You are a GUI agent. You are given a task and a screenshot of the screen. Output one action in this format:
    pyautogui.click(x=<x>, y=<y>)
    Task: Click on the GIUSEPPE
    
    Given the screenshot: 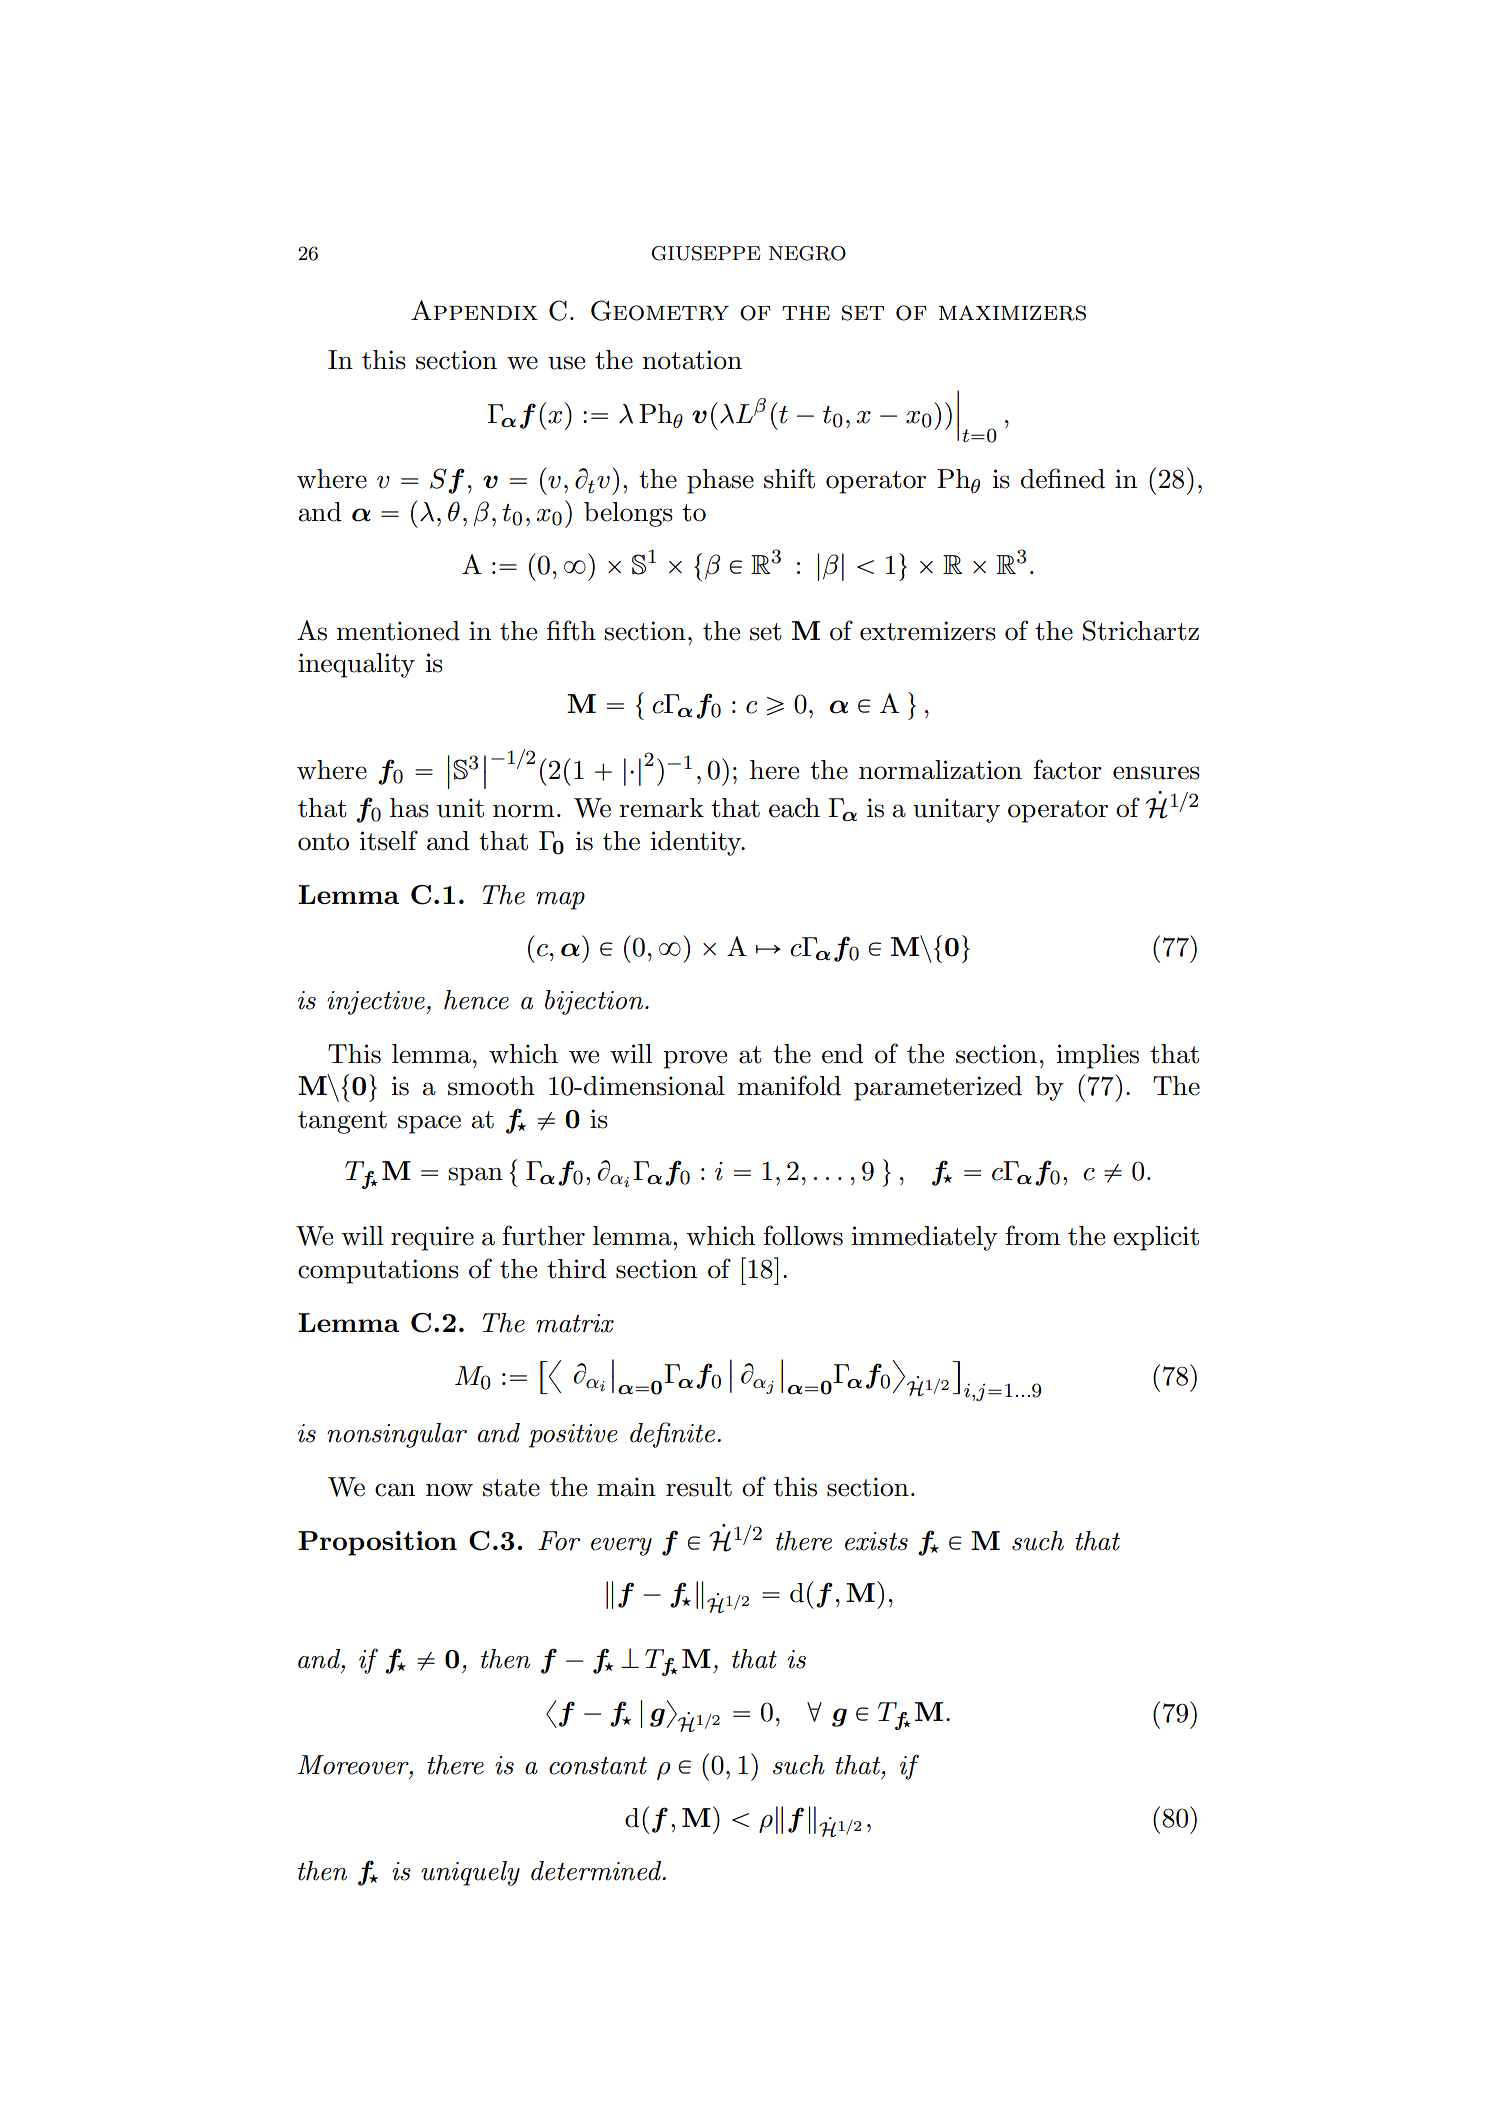 What is the action you would take?
    pyautogui.click(x=706, y=253)
